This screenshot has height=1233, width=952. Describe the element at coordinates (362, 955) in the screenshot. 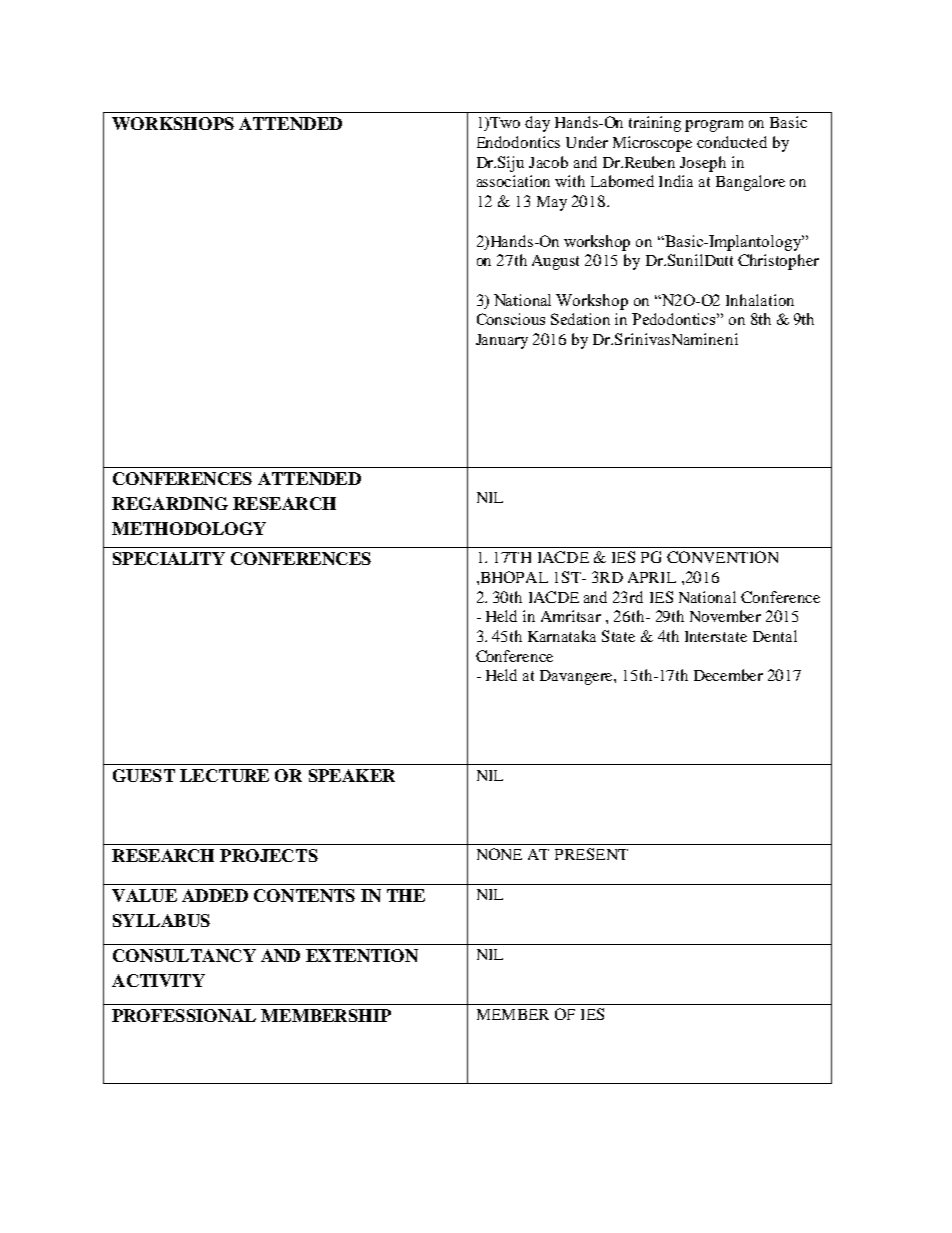

I see `EXTENTION` at that location.
